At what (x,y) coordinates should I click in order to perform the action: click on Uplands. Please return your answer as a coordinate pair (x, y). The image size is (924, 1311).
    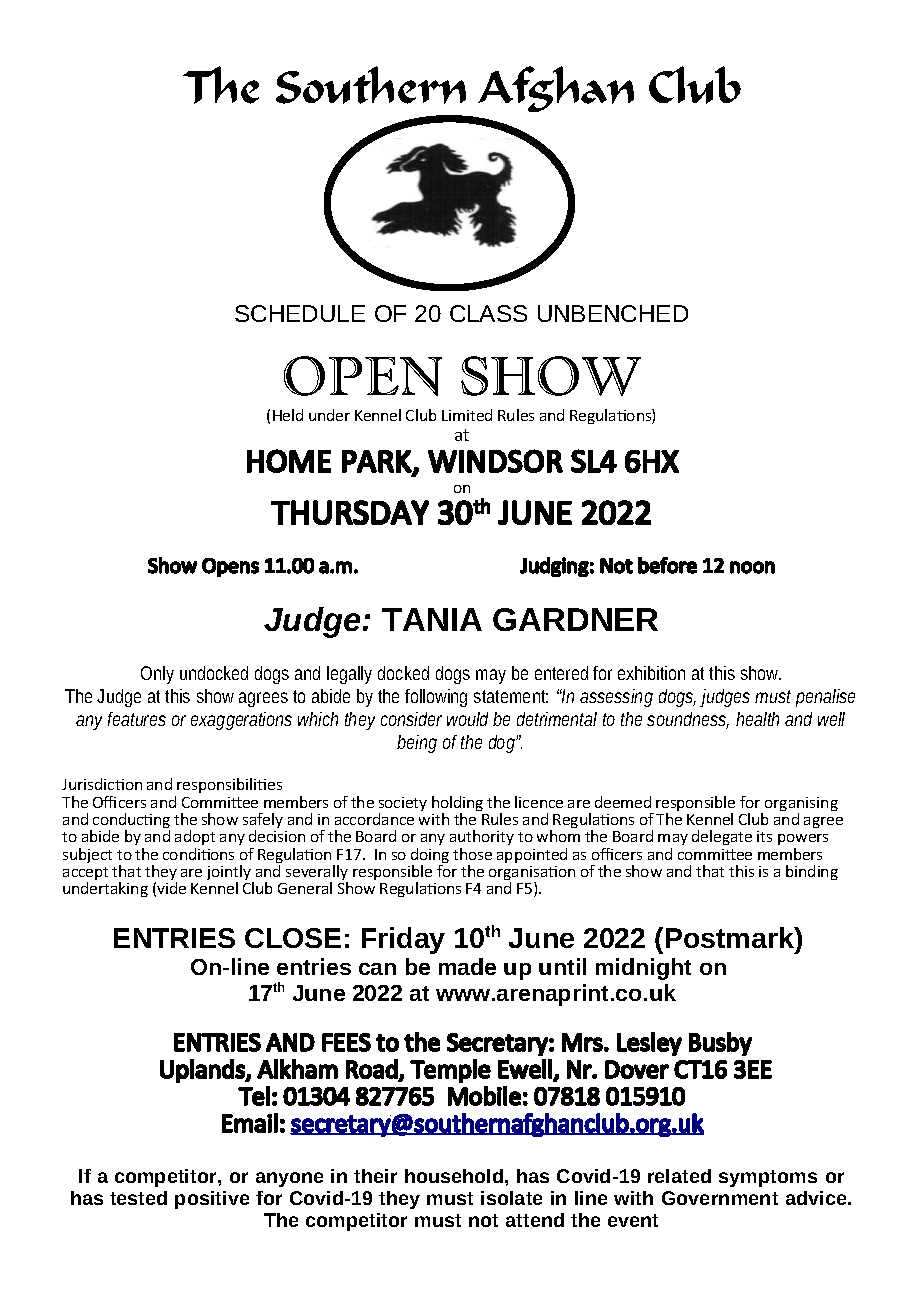
    Looking at the image, I should click on (203, 1071).
